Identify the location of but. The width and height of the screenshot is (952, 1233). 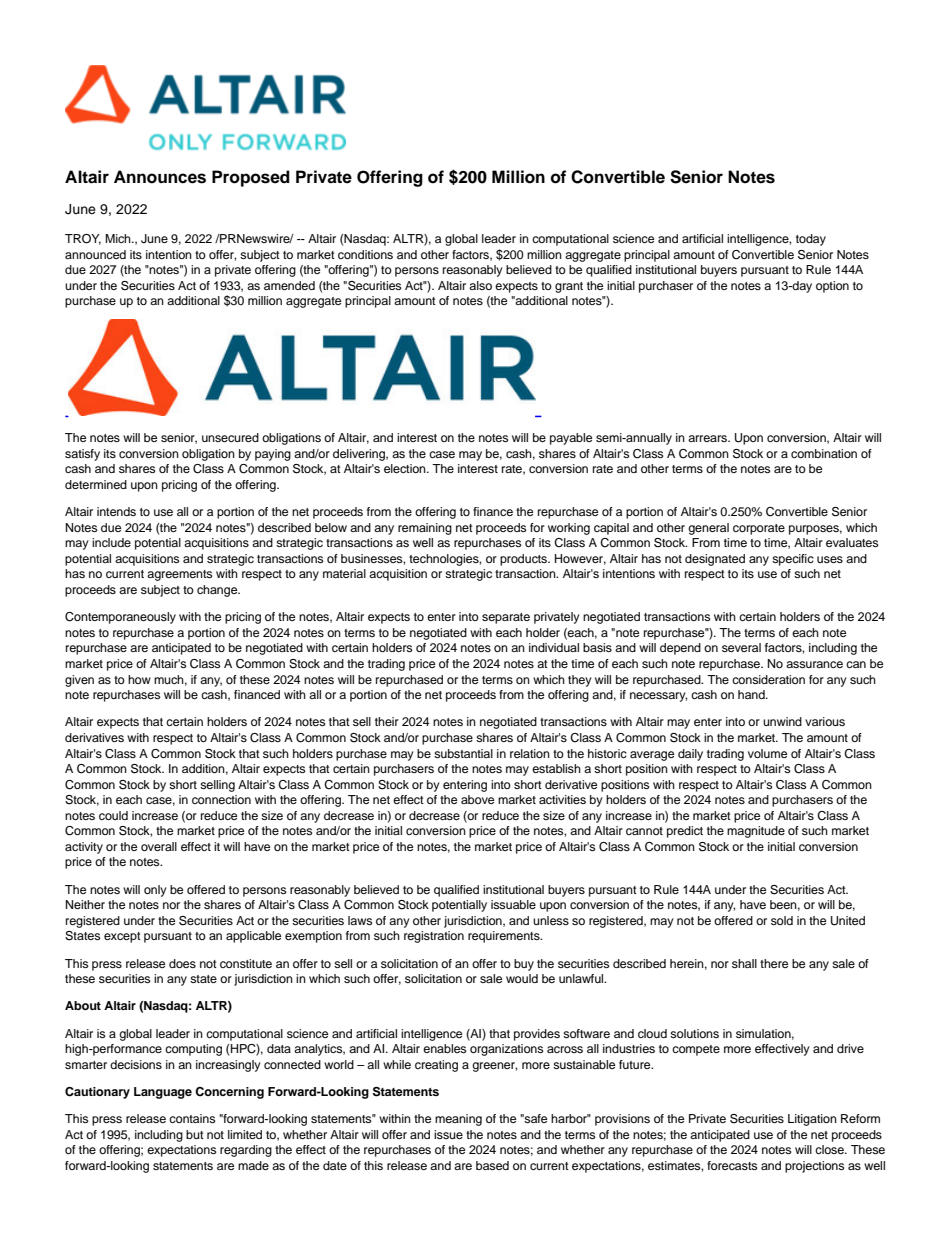
(195, 1134).
